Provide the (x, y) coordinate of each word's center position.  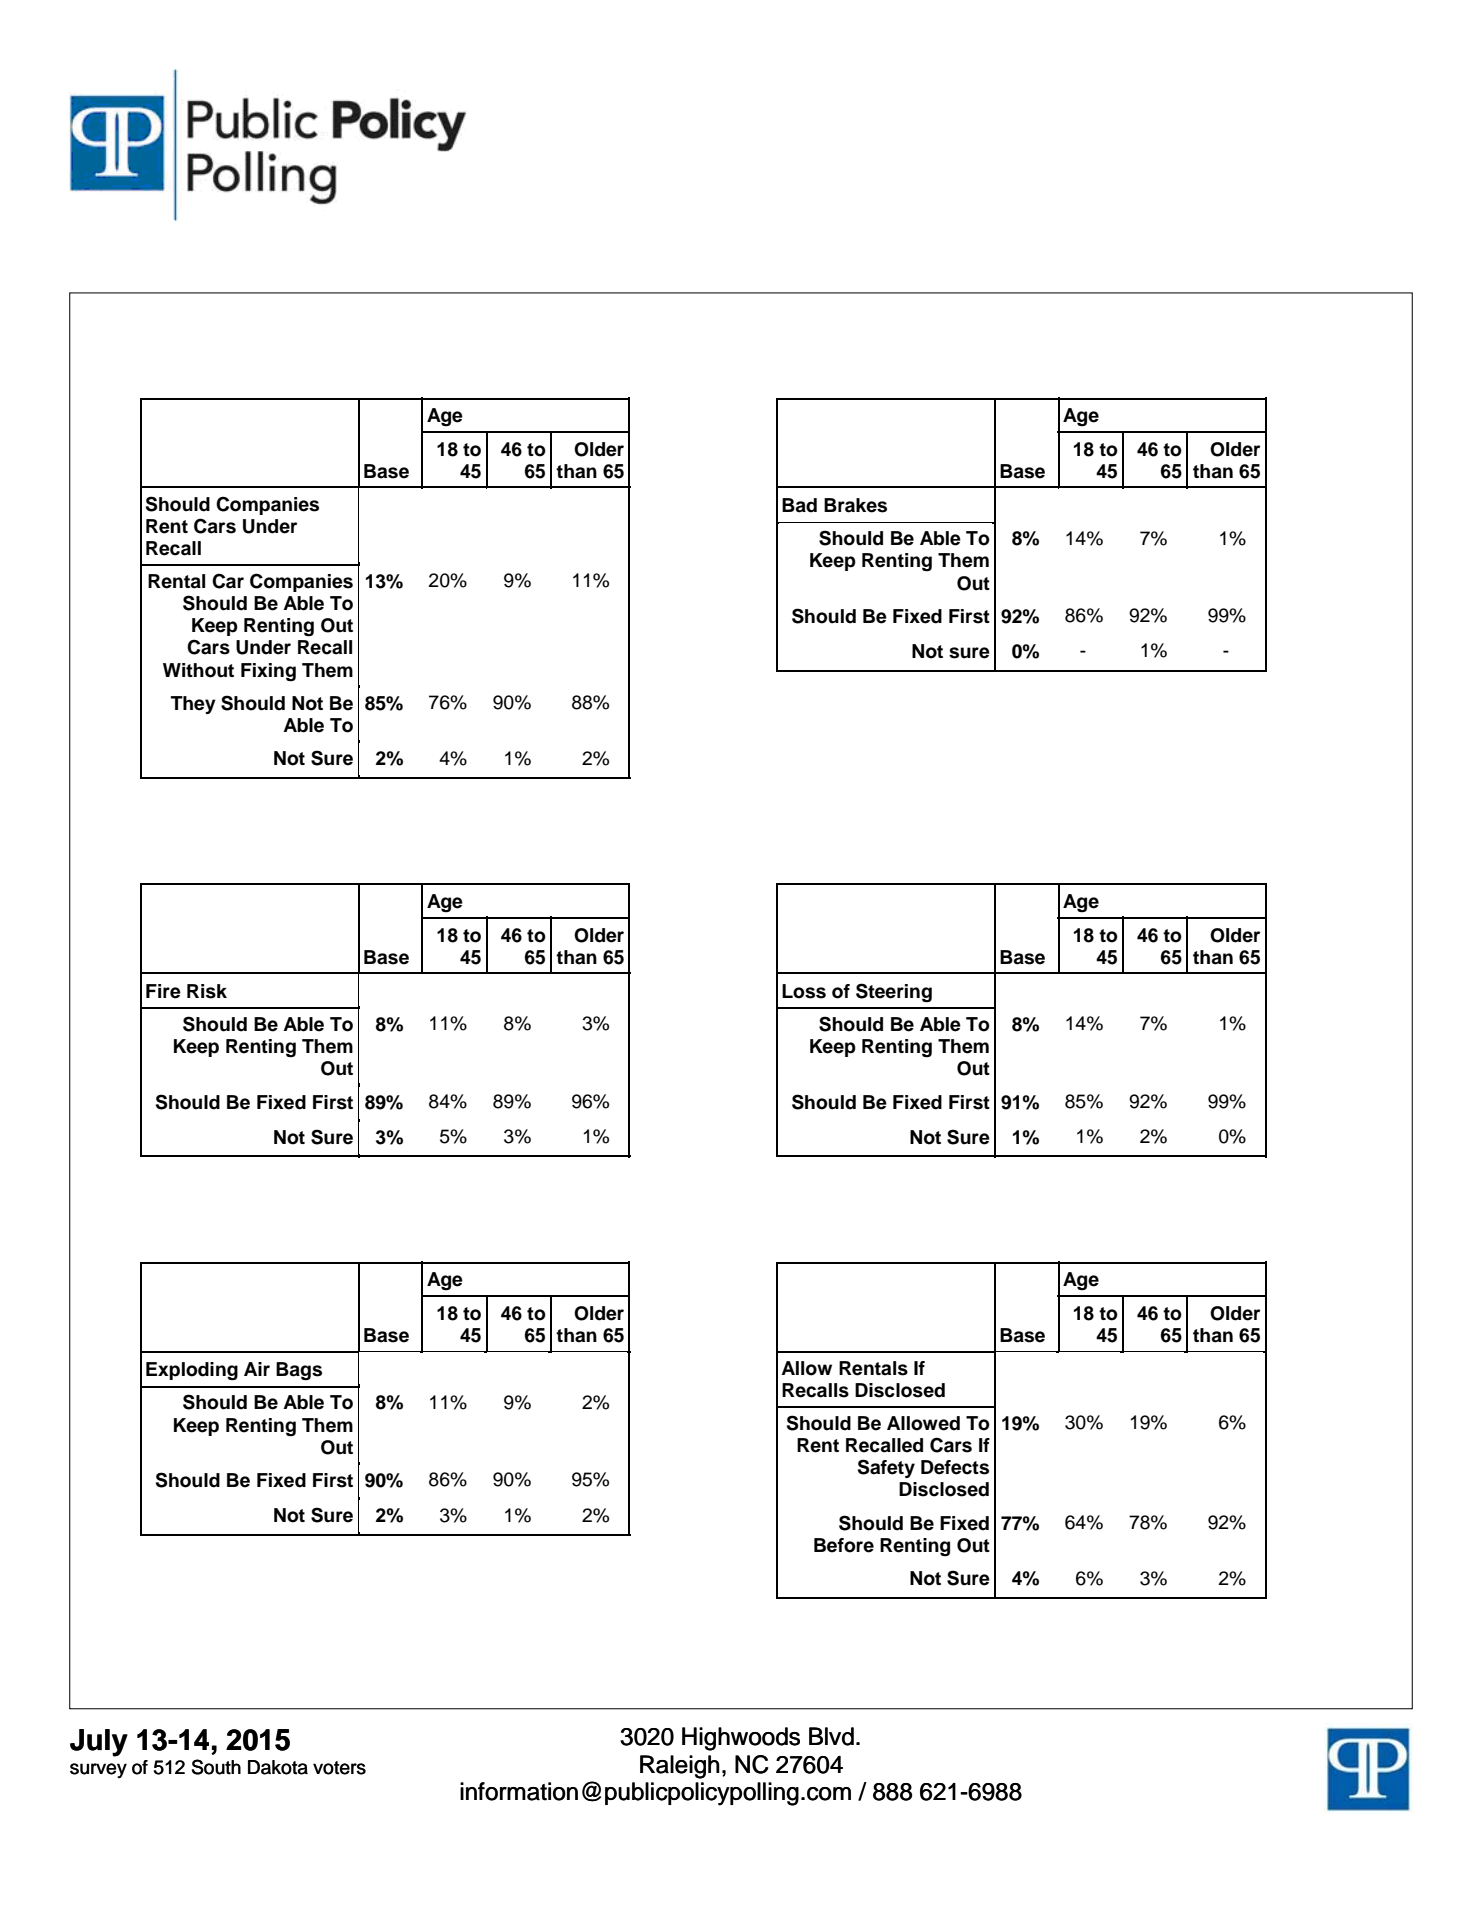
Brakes (855, 505)
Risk (207, 991)
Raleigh (680, 1767)
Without (198, 670)
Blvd (831, 1736)
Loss (804, 991)
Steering (894, 993)
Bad (799, 505)
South (216, 1767)
